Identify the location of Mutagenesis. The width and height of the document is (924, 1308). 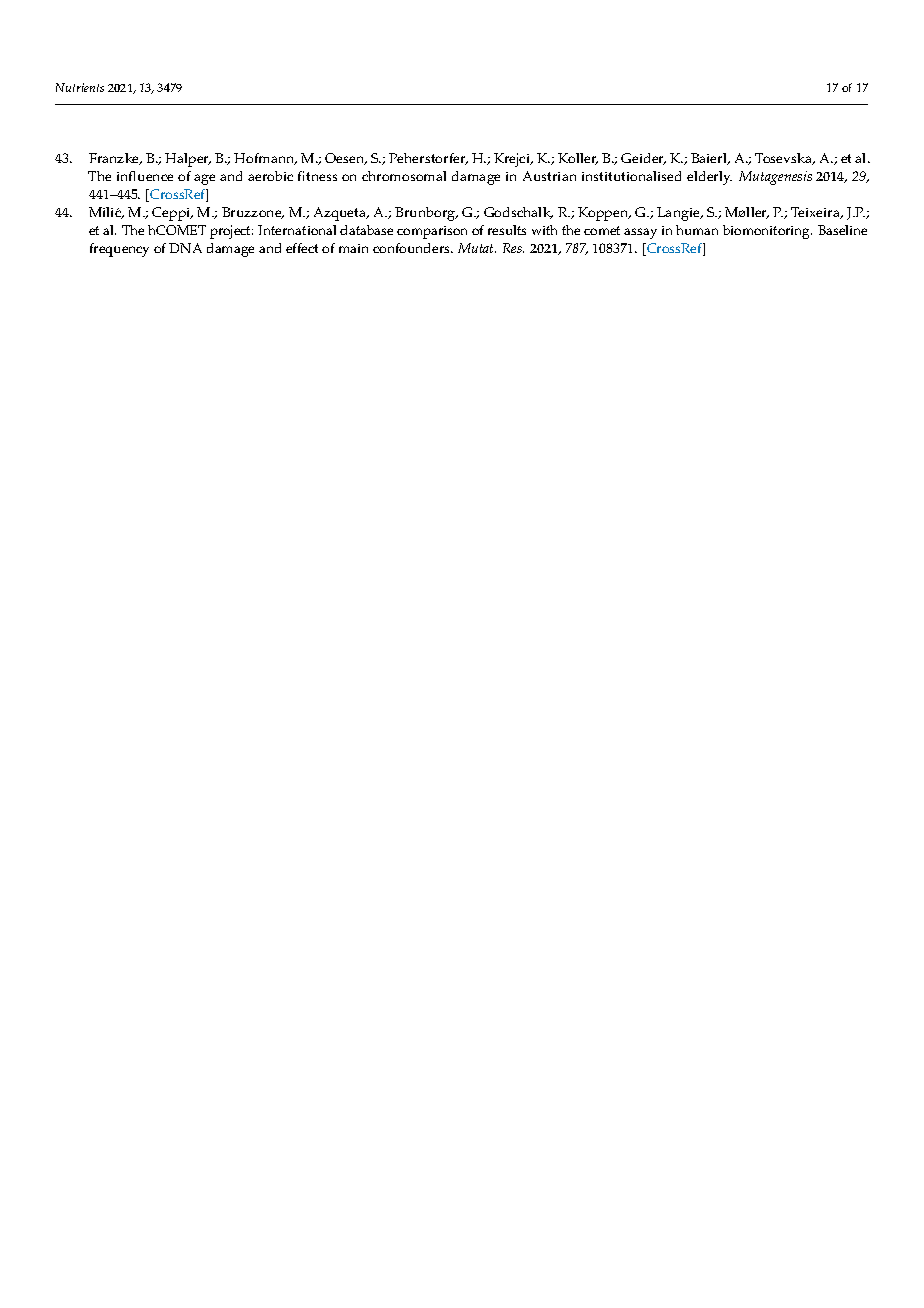
(775, 178).
